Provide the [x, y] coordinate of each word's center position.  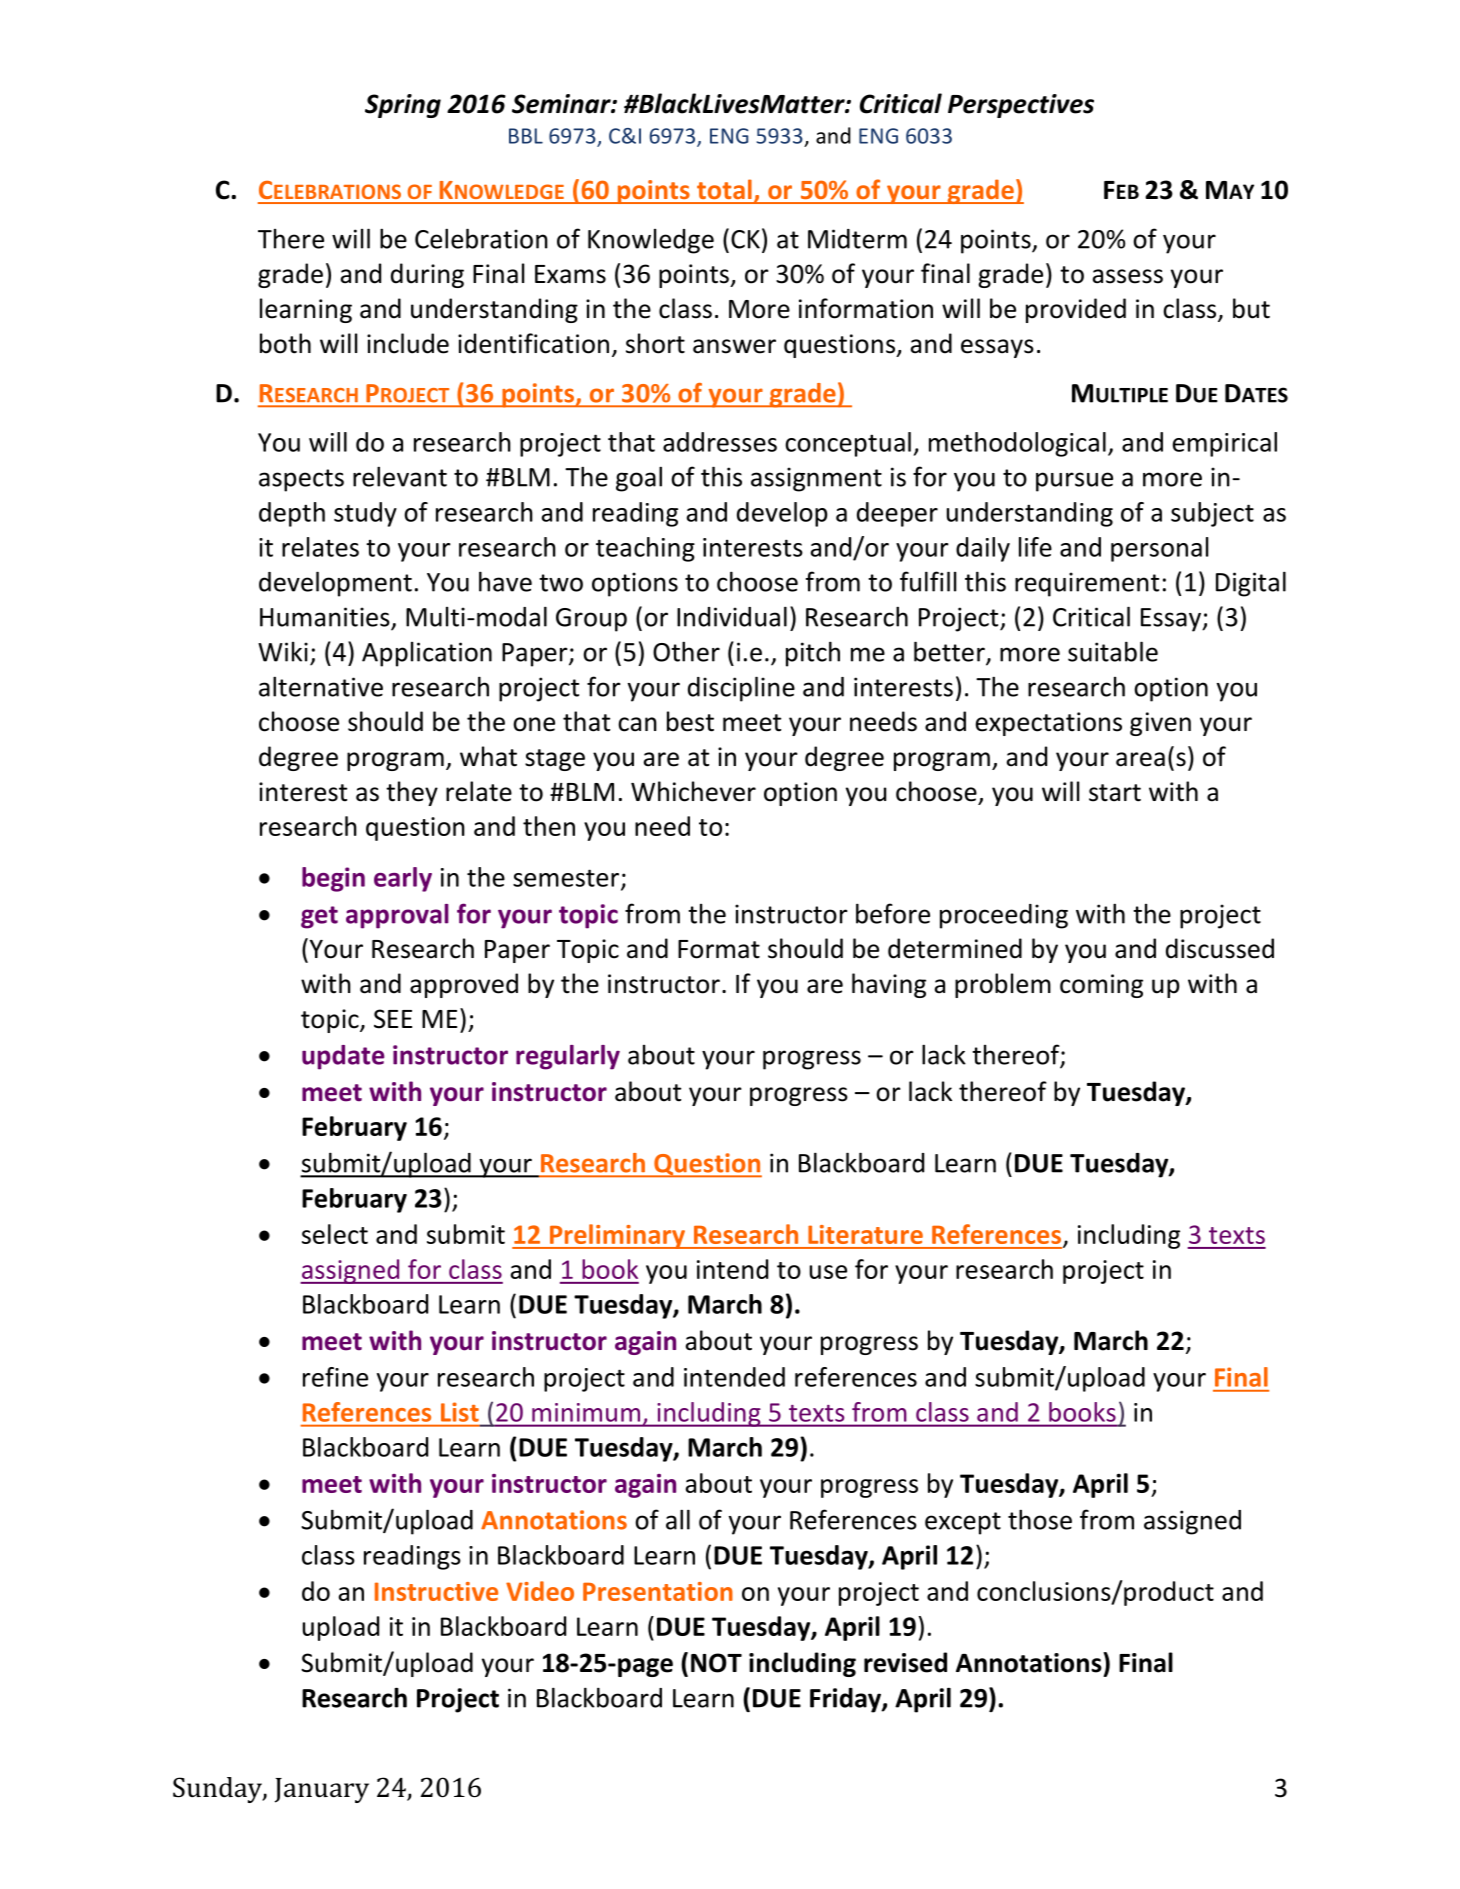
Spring [403, 106]
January [322, 1790]
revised [905, 1662]
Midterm [857, 239]
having [889, 985]
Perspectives [1021, 106]
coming [1101, 986]
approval [397, 916]
